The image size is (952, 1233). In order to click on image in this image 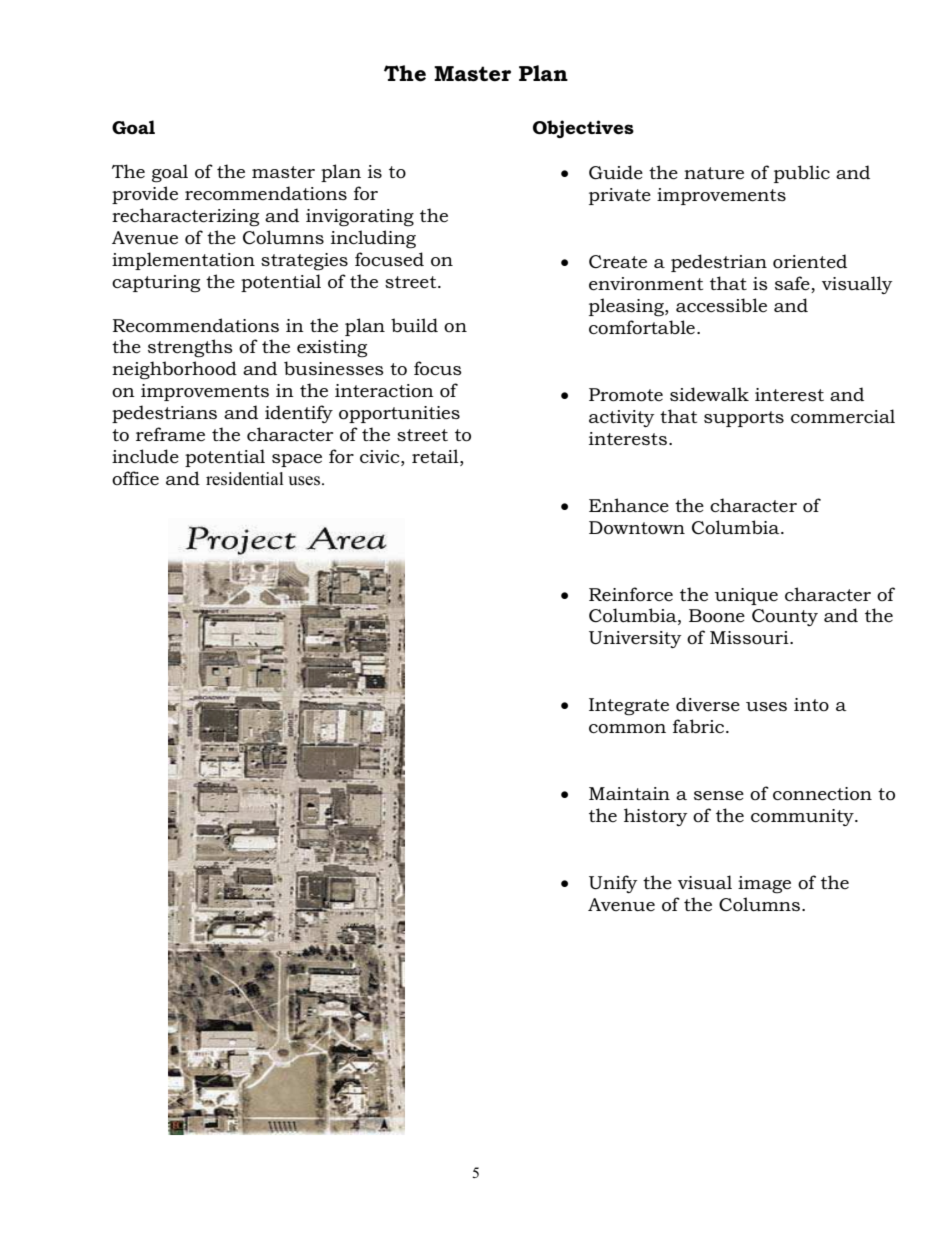, I will do `click(764, 885)`.
